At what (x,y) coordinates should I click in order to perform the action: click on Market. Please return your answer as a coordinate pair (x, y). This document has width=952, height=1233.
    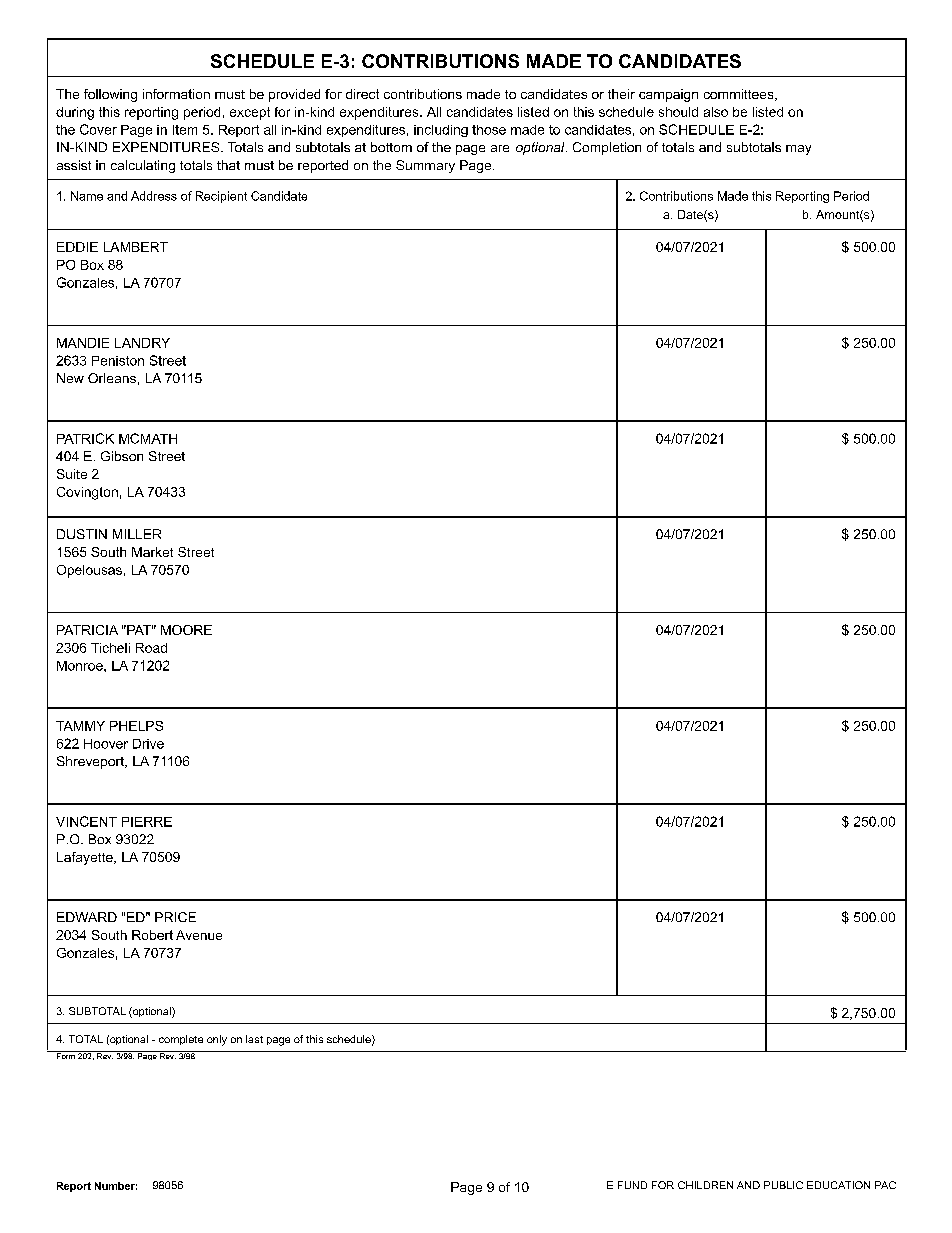
    Looking at the image, I should click on (152, 552).
